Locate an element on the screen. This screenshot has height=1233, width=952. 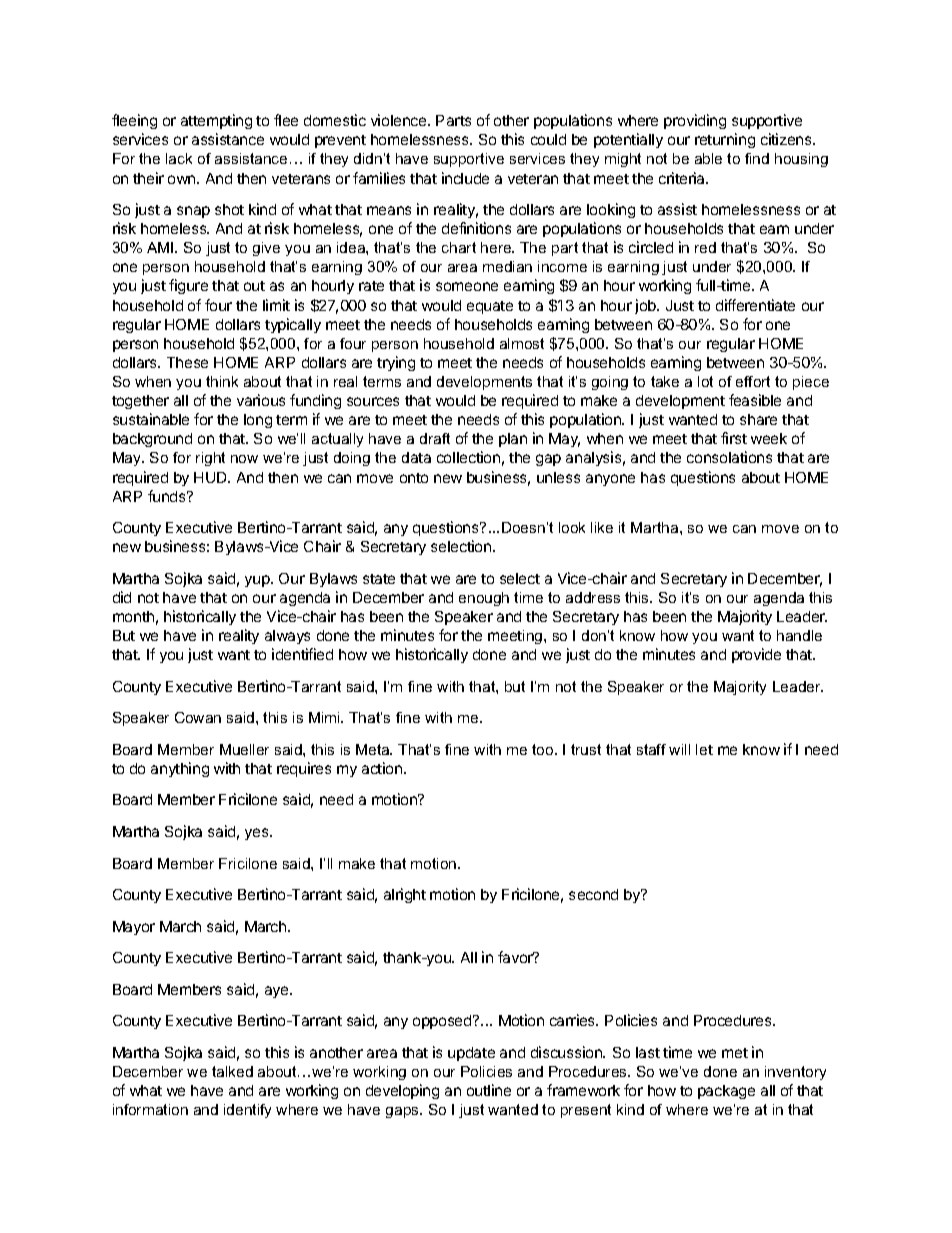
package is located at coordinates (726, 1092).
